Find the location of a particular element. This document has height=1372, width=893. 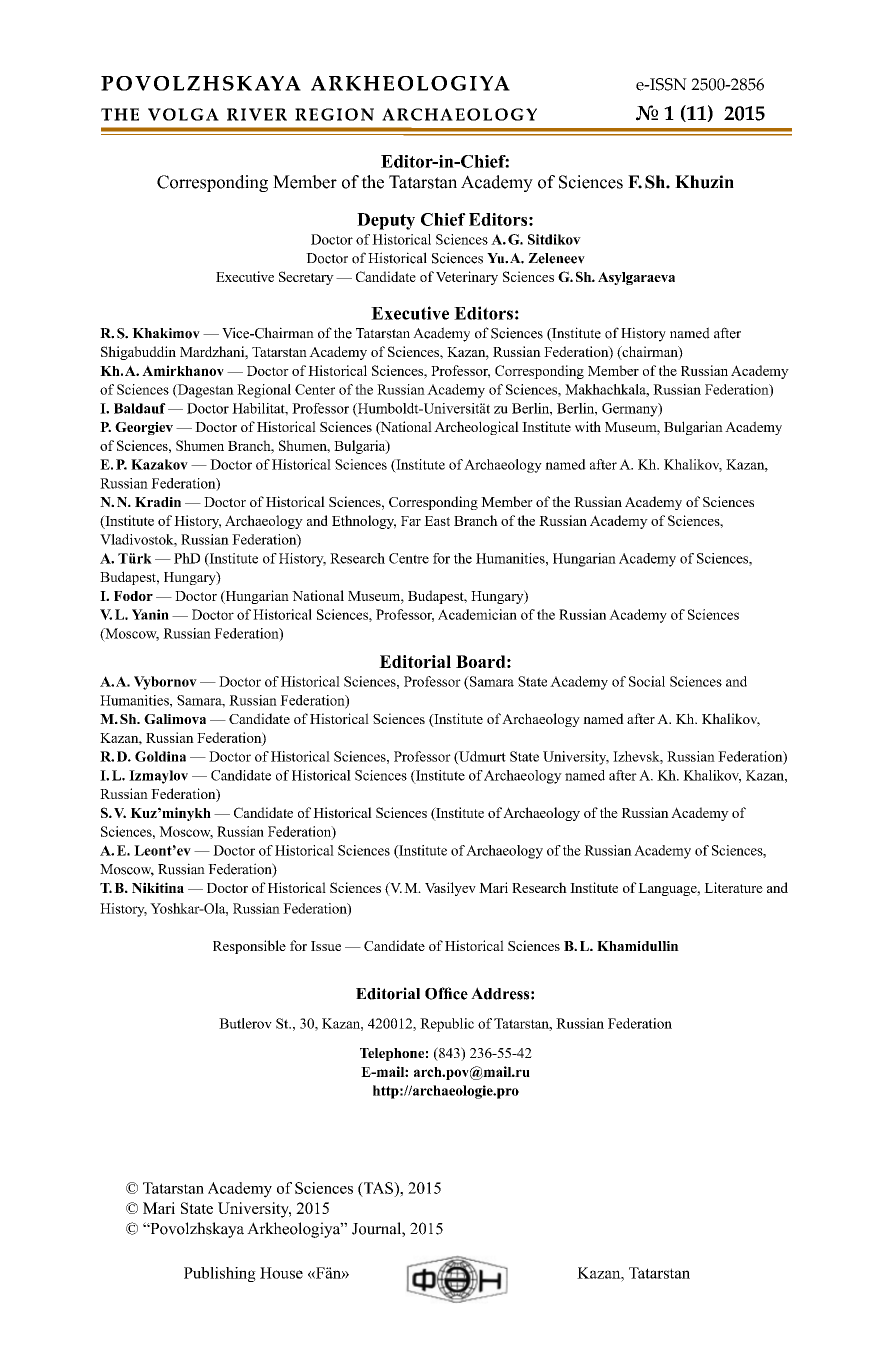

Republic is located at coordinates (447, 1025).
